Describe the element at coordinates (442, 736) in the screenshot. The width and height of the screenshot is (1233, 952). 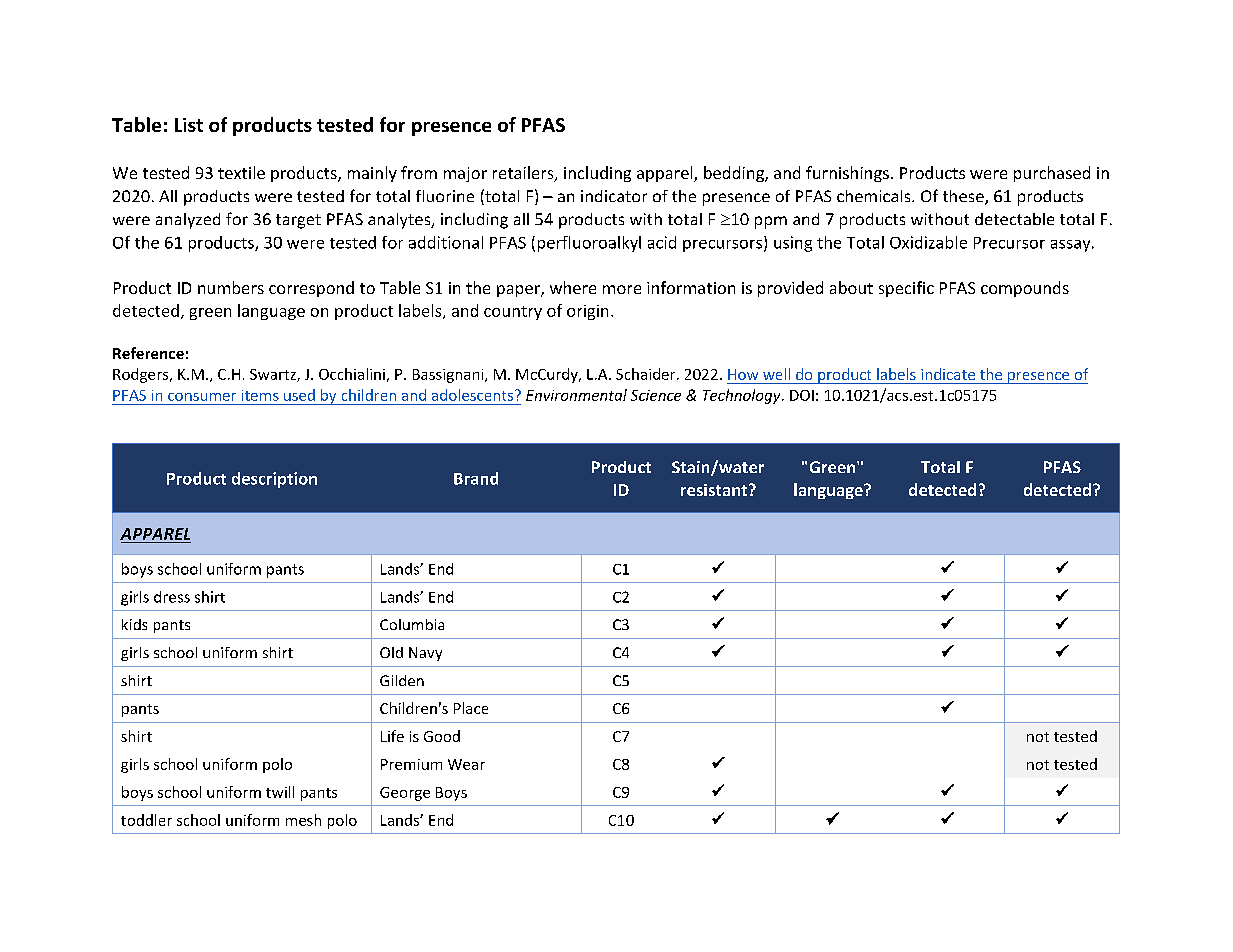
I see `Good` at that location.
